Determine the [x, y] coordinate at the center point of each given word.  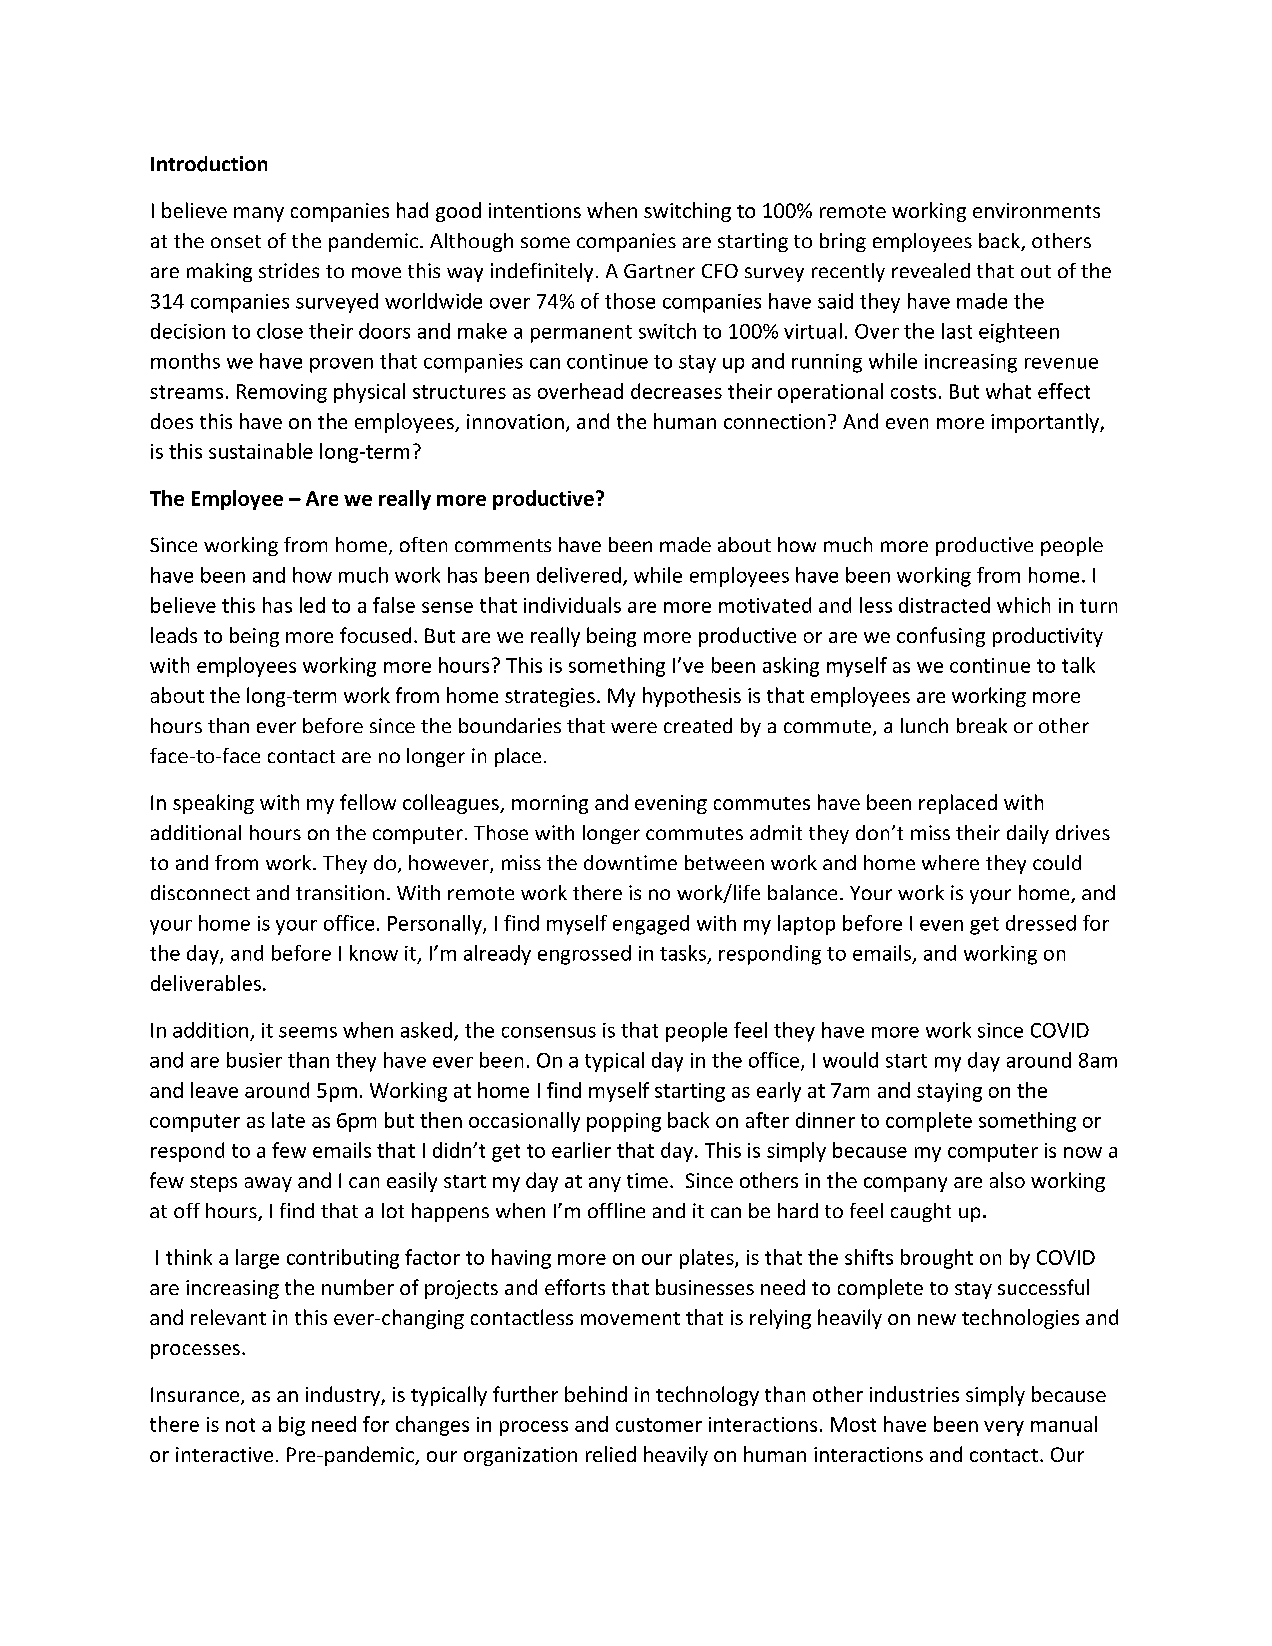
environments [1036, 210]
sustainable [261, 451]
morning [550, 804]
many [259, 214]
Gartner [659, 271]
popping [624, 1122]
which [1023, 605]
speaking [213, 804]
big [292, 1426]
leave [214, 1090]
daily [1028, 834]
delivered [579, 575]
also [1007, 1180]
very [1004, 1428]
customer [659, 1425]
